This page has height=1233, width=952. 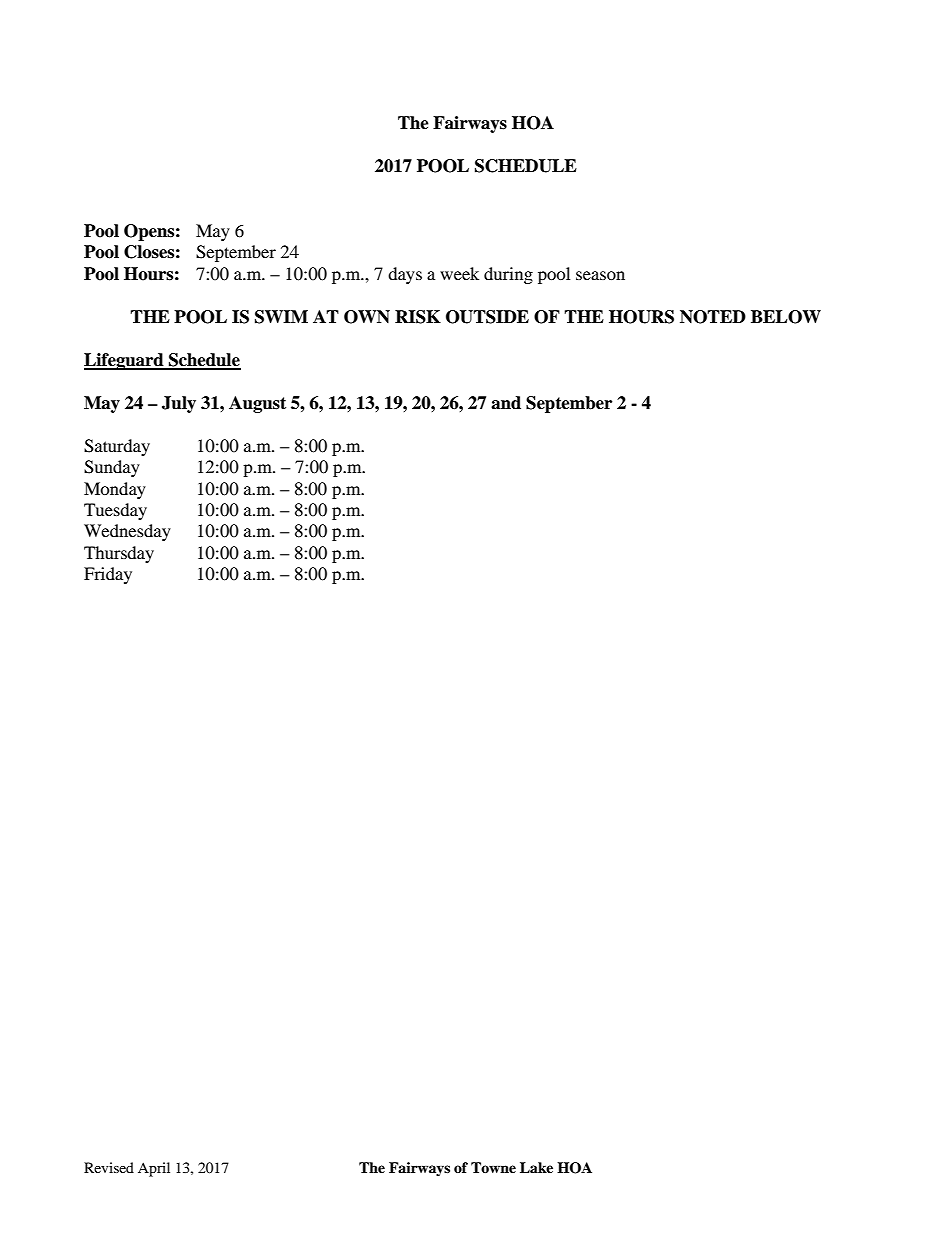 What do you see at coordinates (281, 317) in the page?
I see `SWIM` at bounding box center [281, 317].
